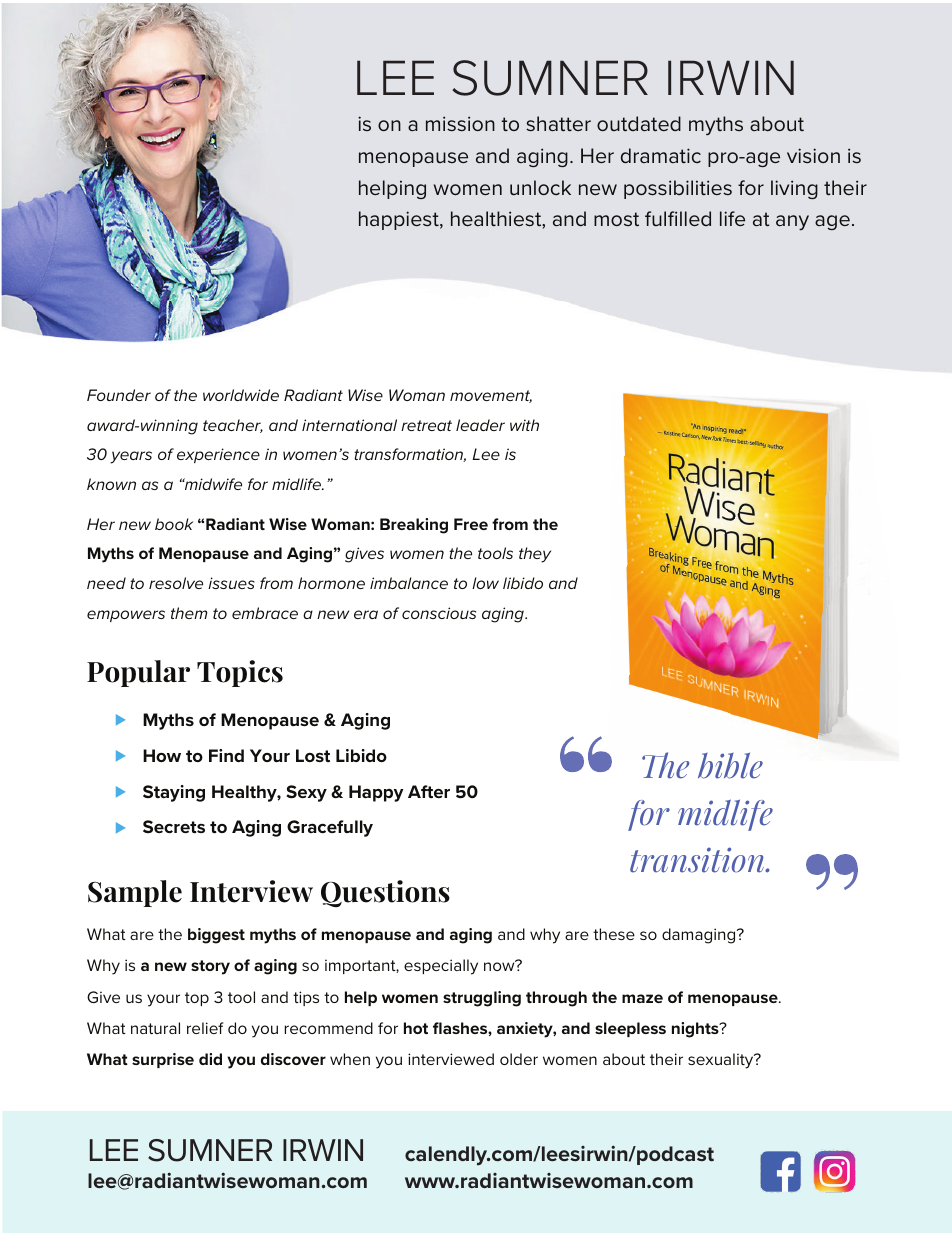  I want to click on Secrets, so click(174, 826).
